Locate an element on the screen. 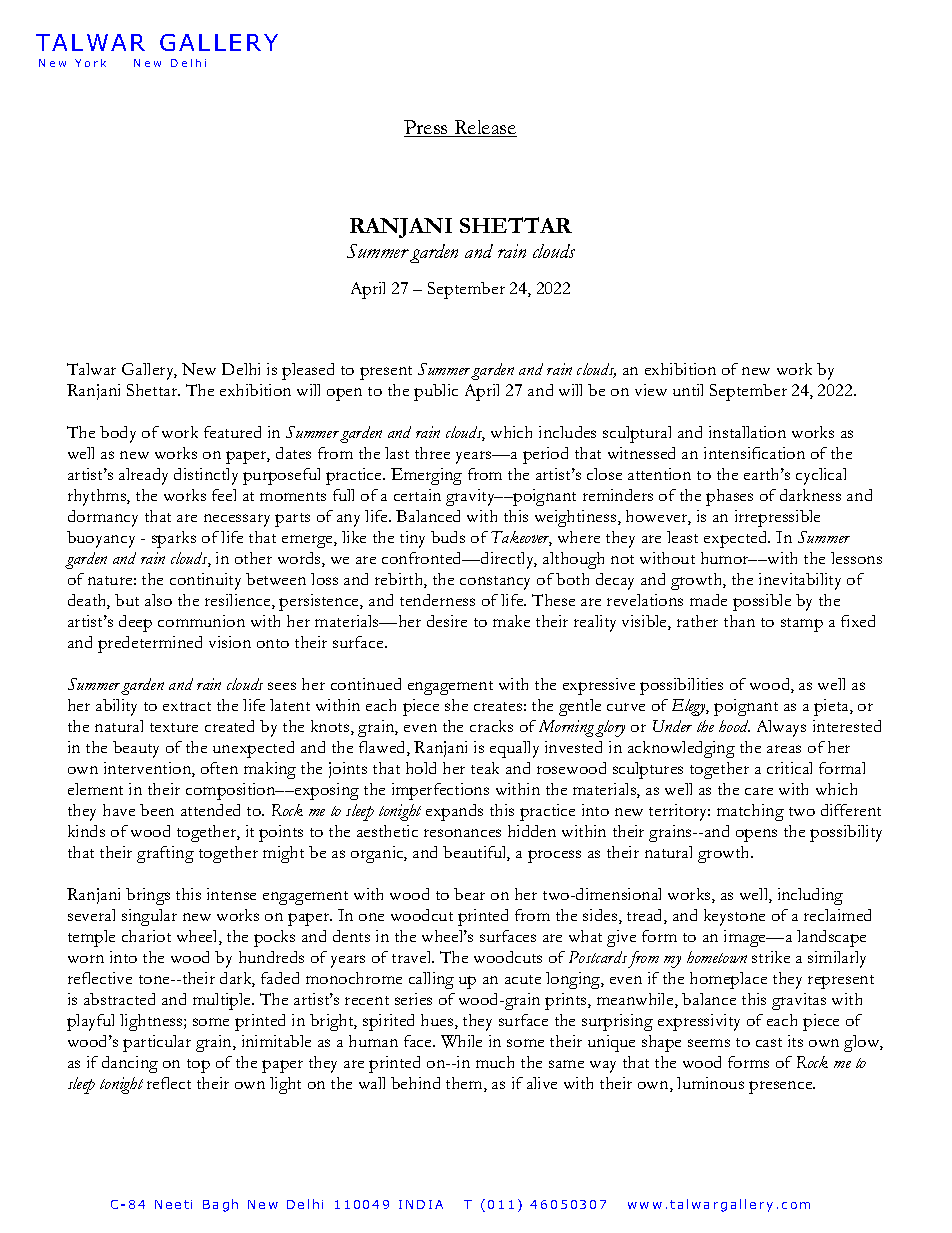 Image resolution: width=952 pixels, height=1233 pixels. presence is located at coordinates (782, 1087).
